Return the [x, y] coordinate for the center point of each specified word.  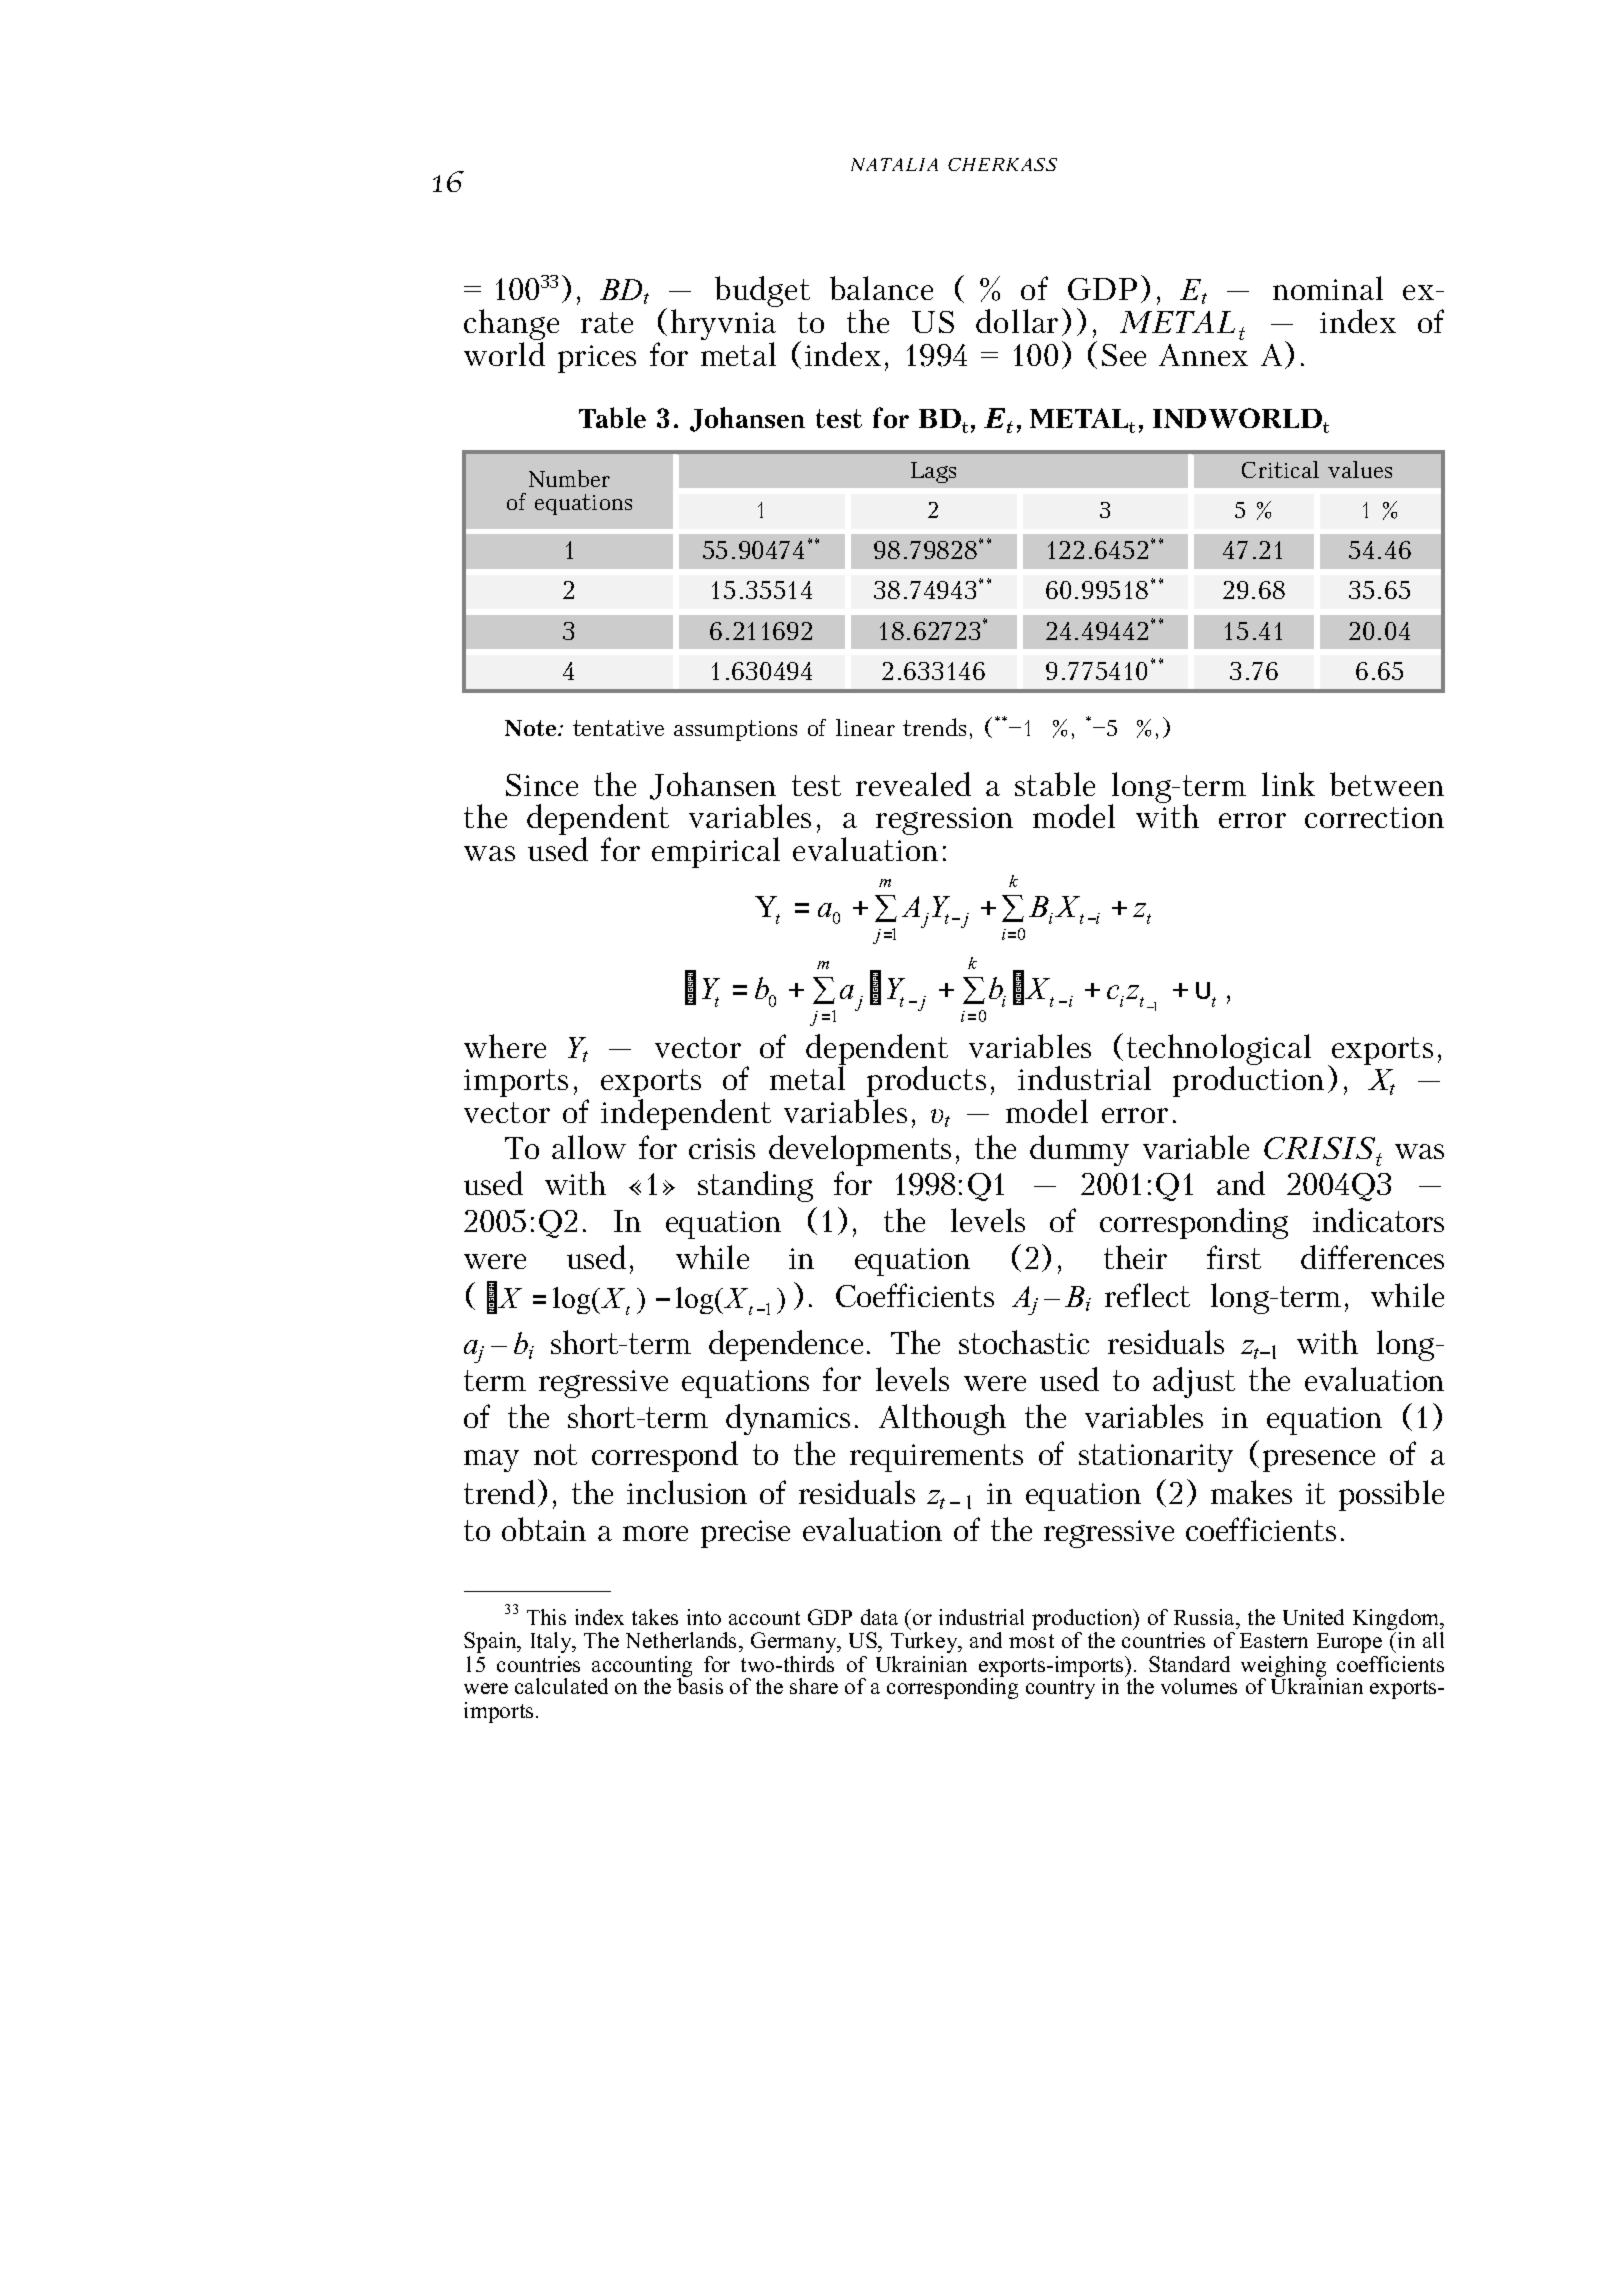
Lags [933, 472]
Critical [1280, 469]
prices [597, 359]
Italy [552, 1642]
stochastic [1024, 1342]
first [1234, 1257]
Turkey [925, 1642]
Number [569, 478]
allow [589, 1147]
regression [944, 821]
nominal [1328, 288]
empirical [716, 852]
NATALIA [894, 164]
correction [1374, 817]
